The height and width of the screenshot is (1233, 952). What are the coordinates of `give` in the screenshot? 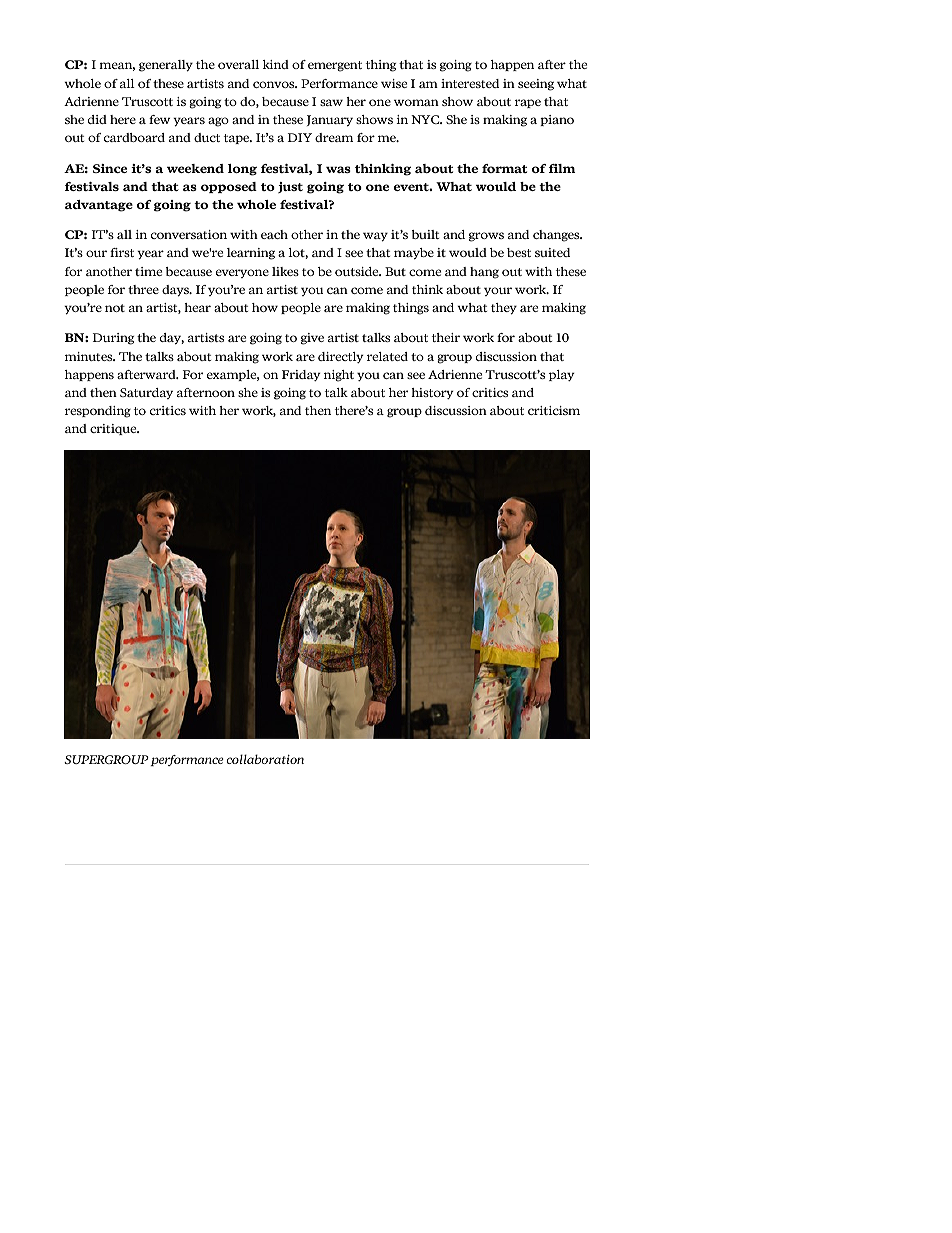 It's located at (312, 339).
